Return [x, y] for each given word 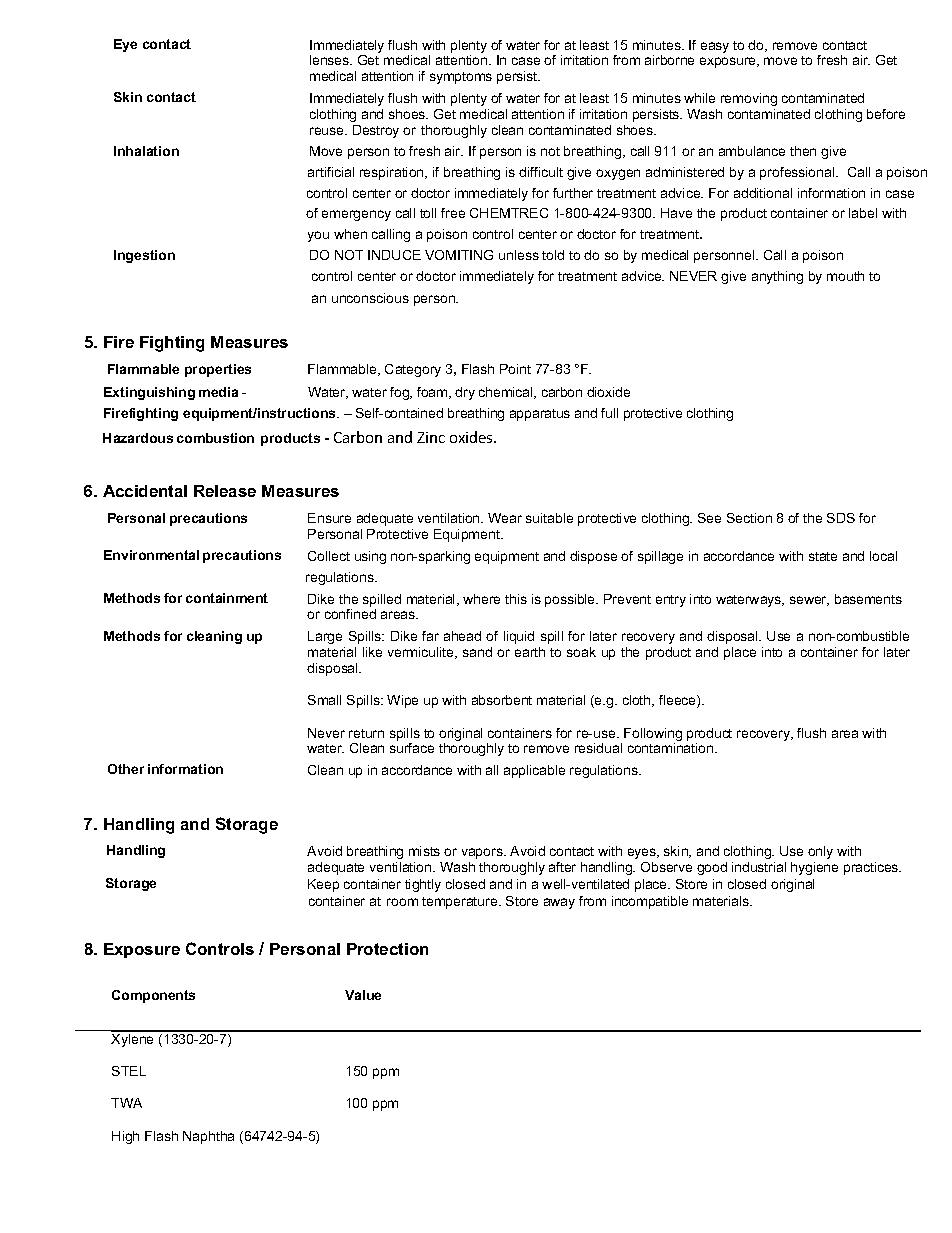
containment [227, 598]
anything [777, 277]
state [823, 556]
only [820, 852]
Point [515, 369]
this [516, 599]
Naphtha [208, 1137]
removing [749, 99]
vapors [483, 853]
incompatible [650, 902]
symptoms [461, 78]
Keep [323, 885]
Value [363, 995]
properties [218, 370]
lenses [331, 60]
